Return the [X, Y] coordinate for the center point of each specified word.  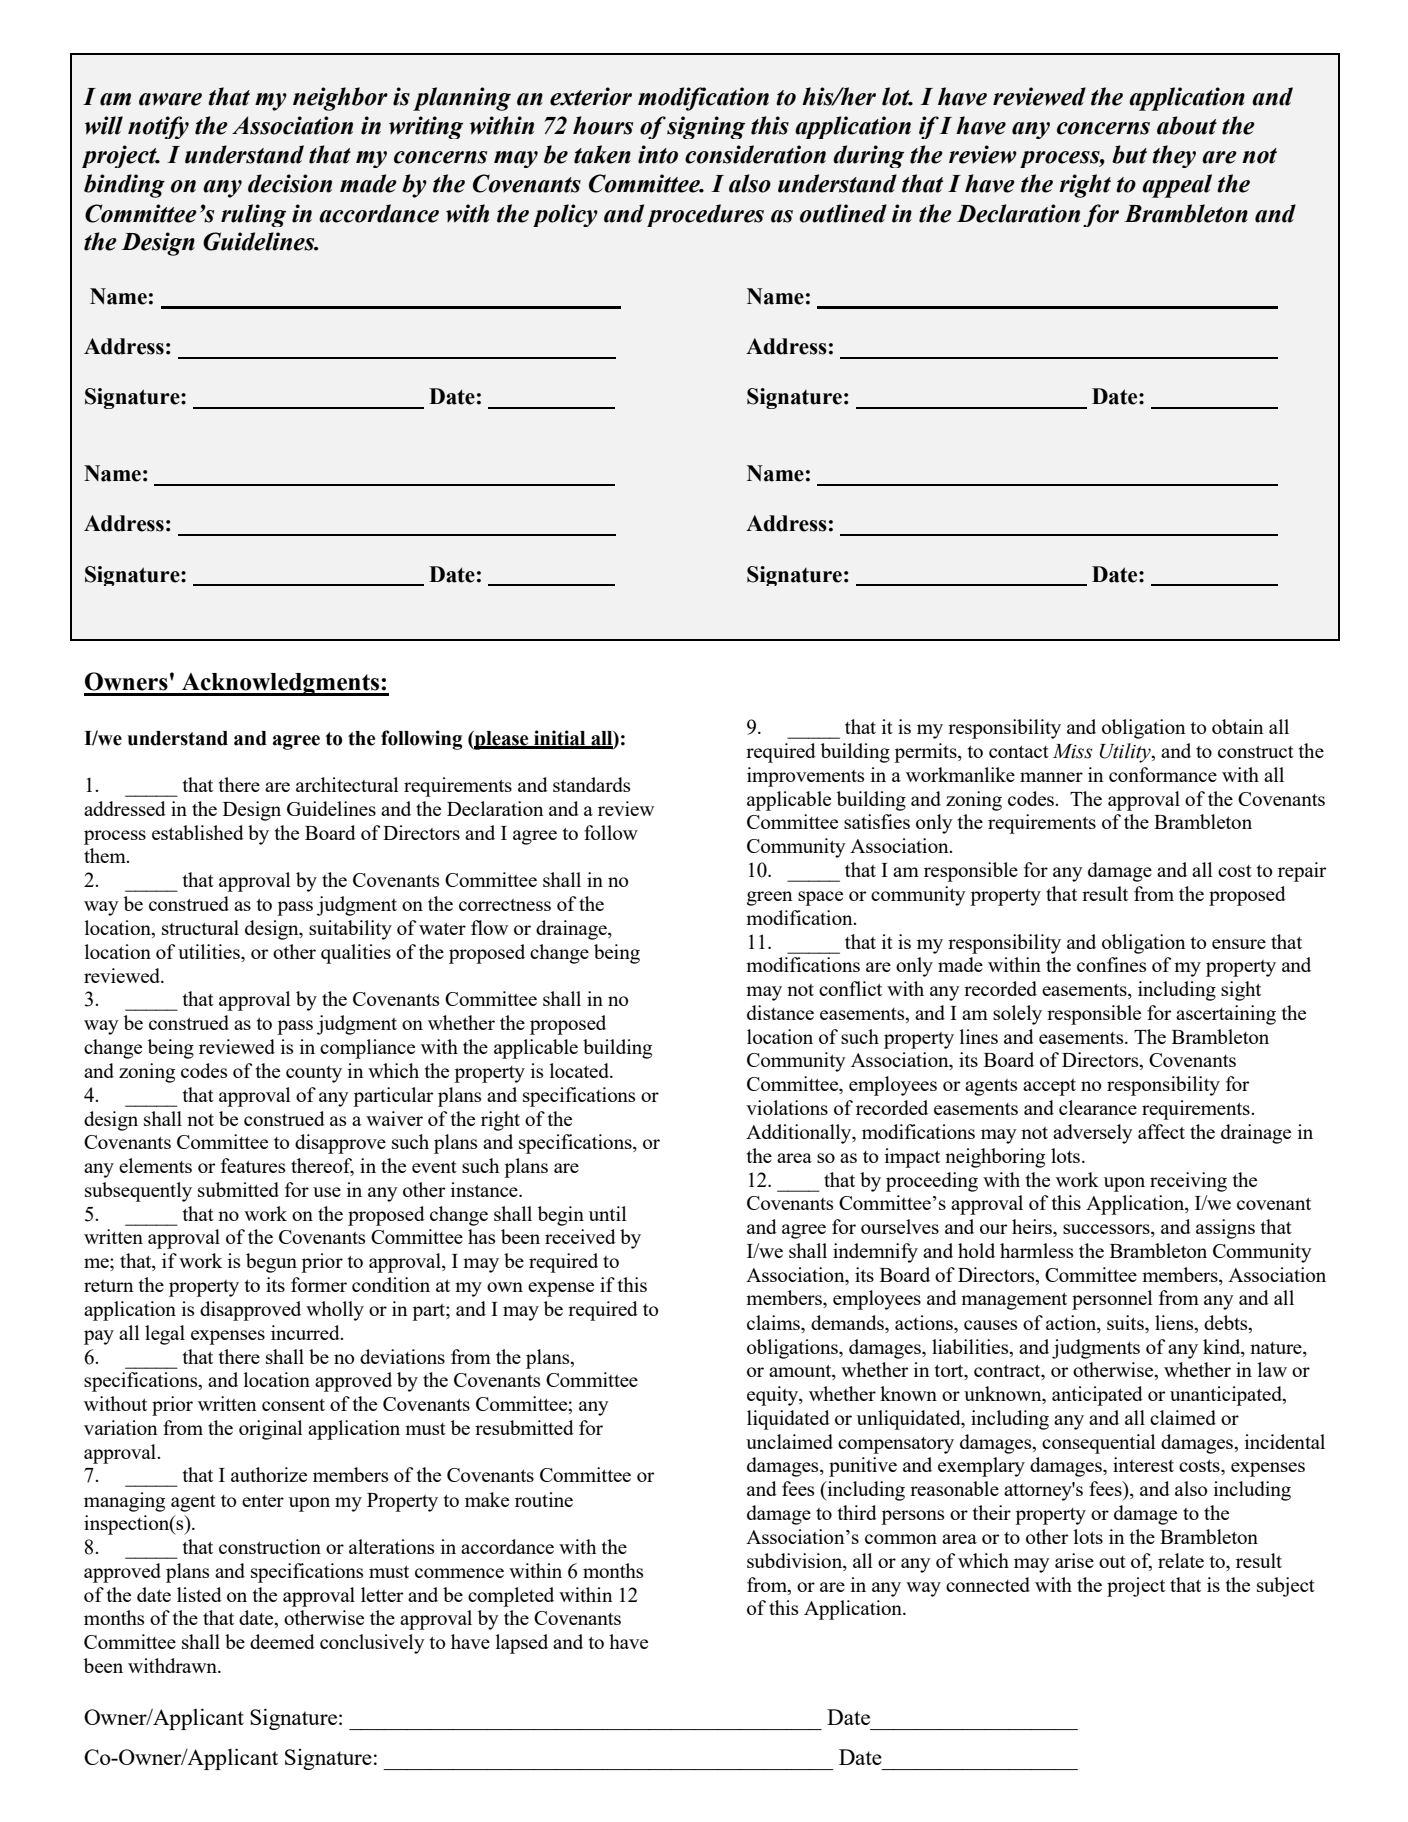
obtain [1238, 726]
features [253, 1165]
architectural [347, 784]
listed [199, 1594]
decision [290, 183]
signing [706, 127]
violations [787, 1107]
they [1174, 156]
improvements [805, 777]
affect [1161, 1131]
